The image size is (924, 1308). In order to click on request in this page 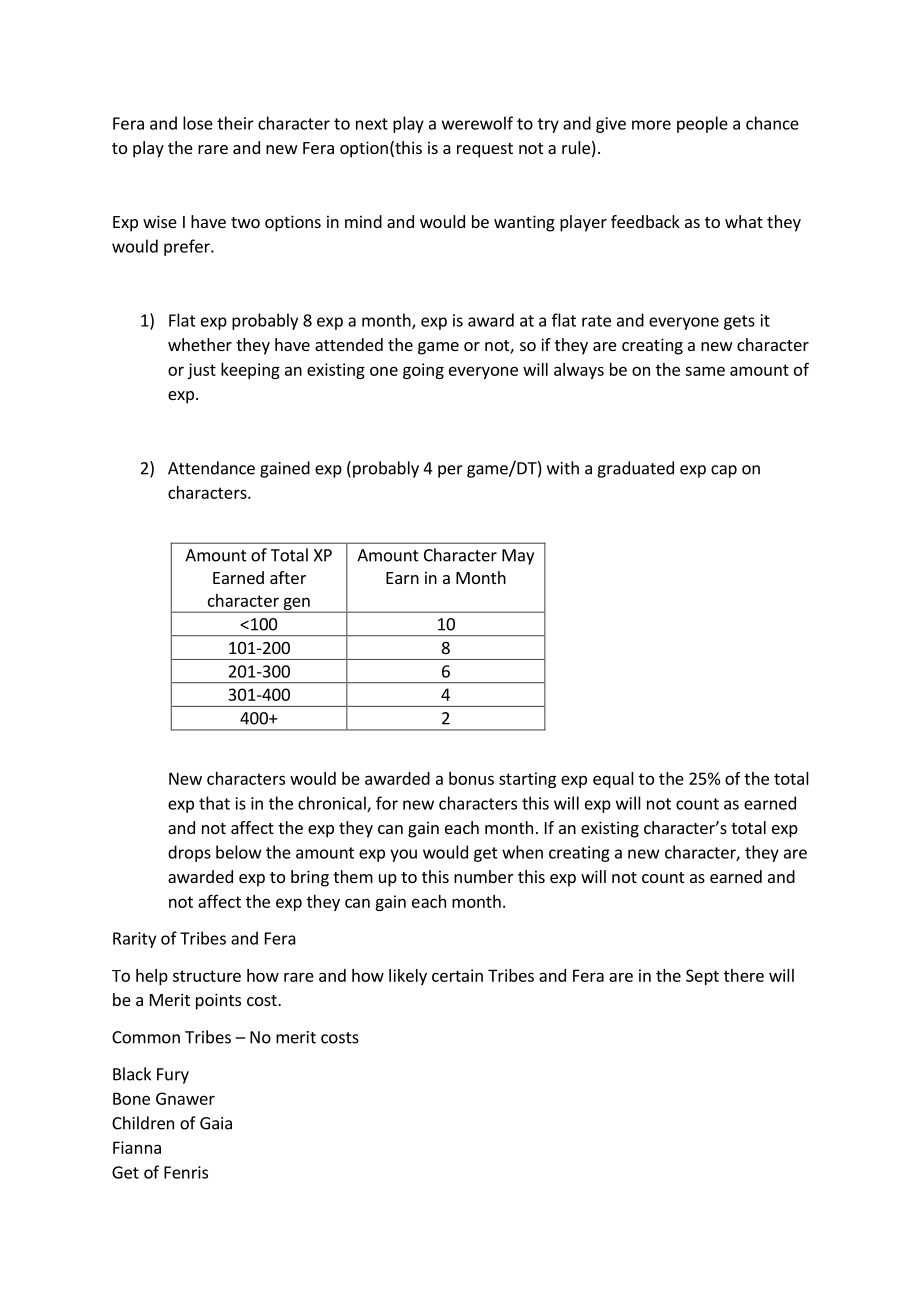, I will do `click(485, 150)`.
